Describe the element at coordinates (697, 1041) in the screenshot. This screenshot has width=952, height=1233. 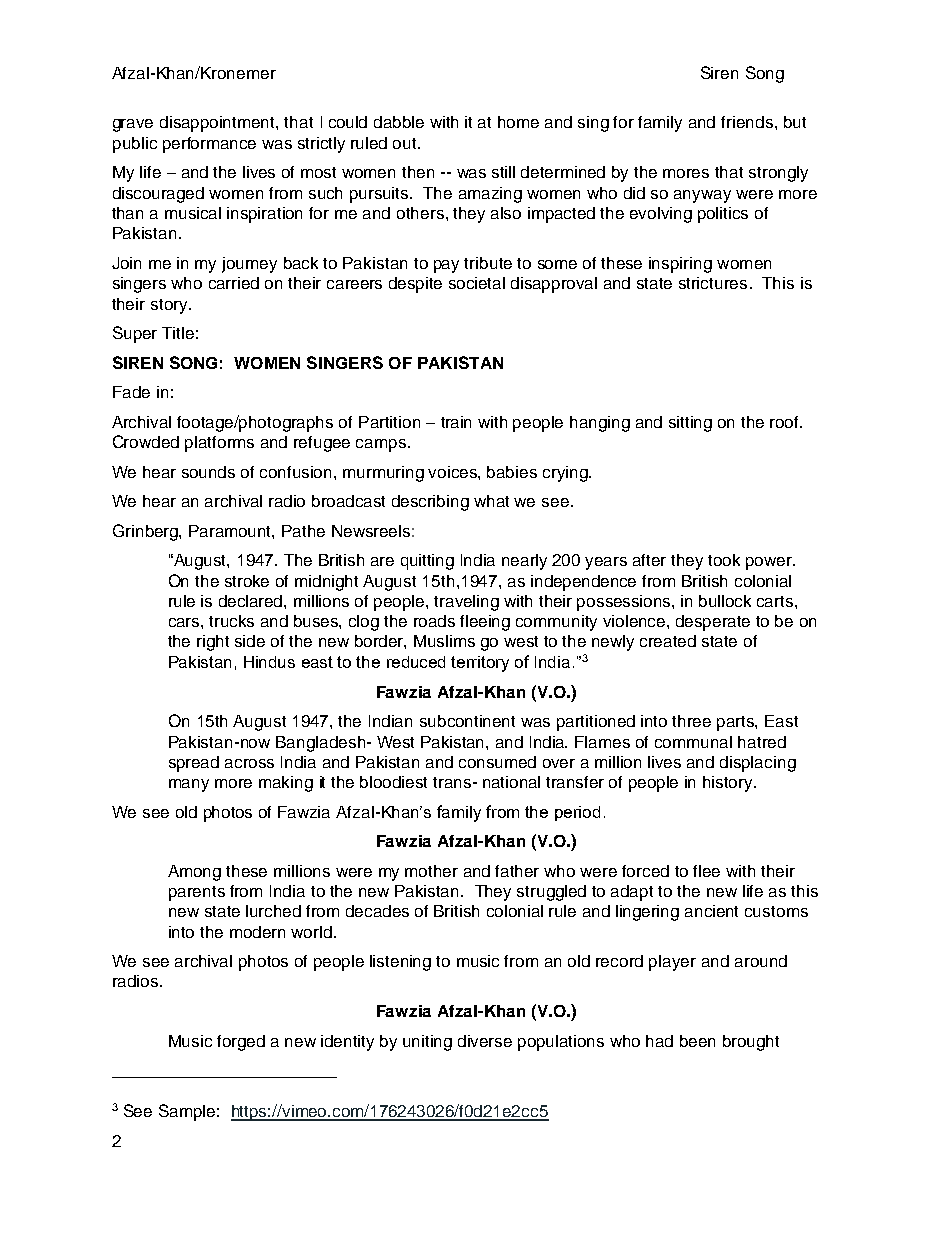
I see `been` at that location.
